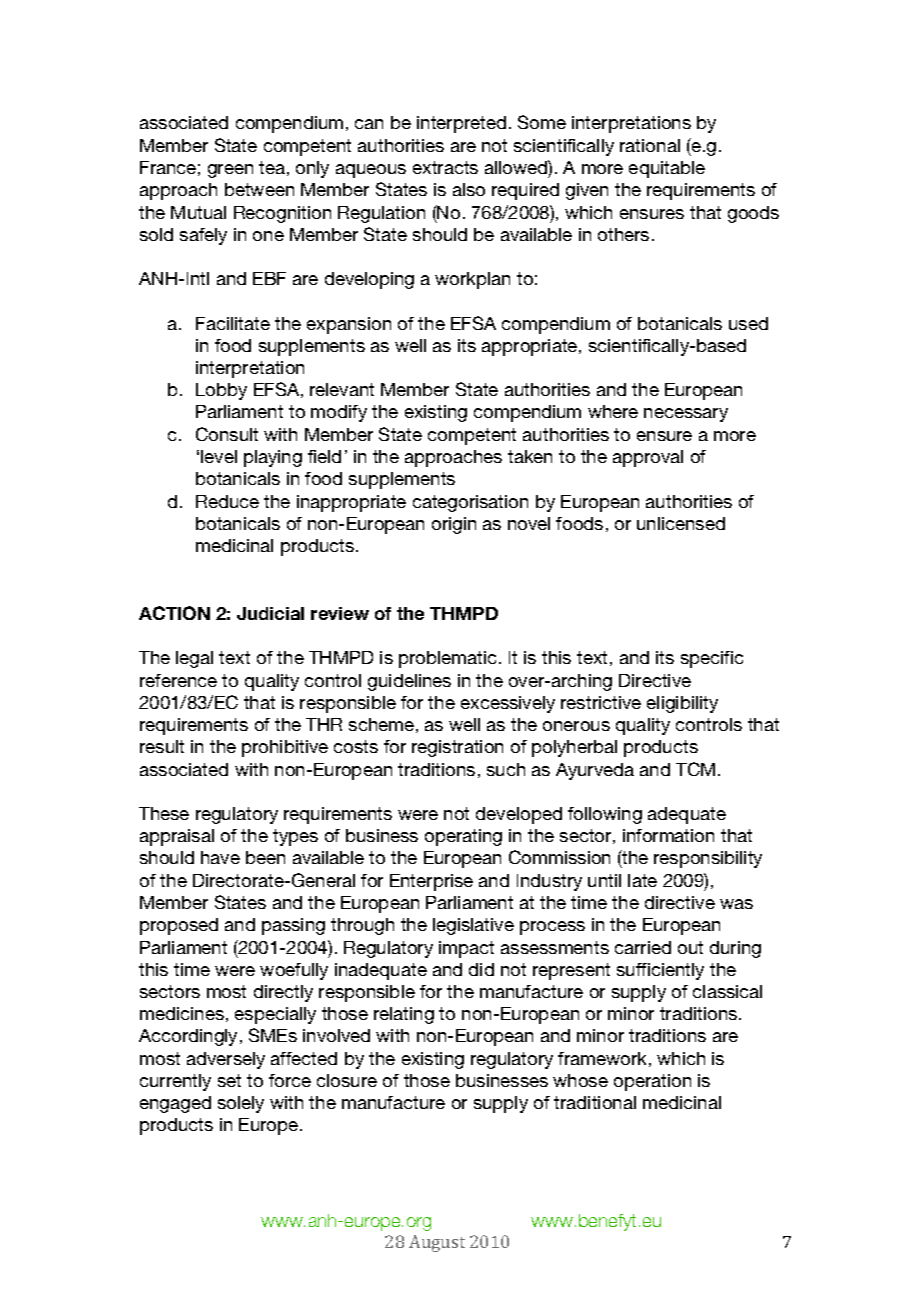 The height and width of the screenshot is (1308, 924). I want to click on TCM, so click(695, 769).
